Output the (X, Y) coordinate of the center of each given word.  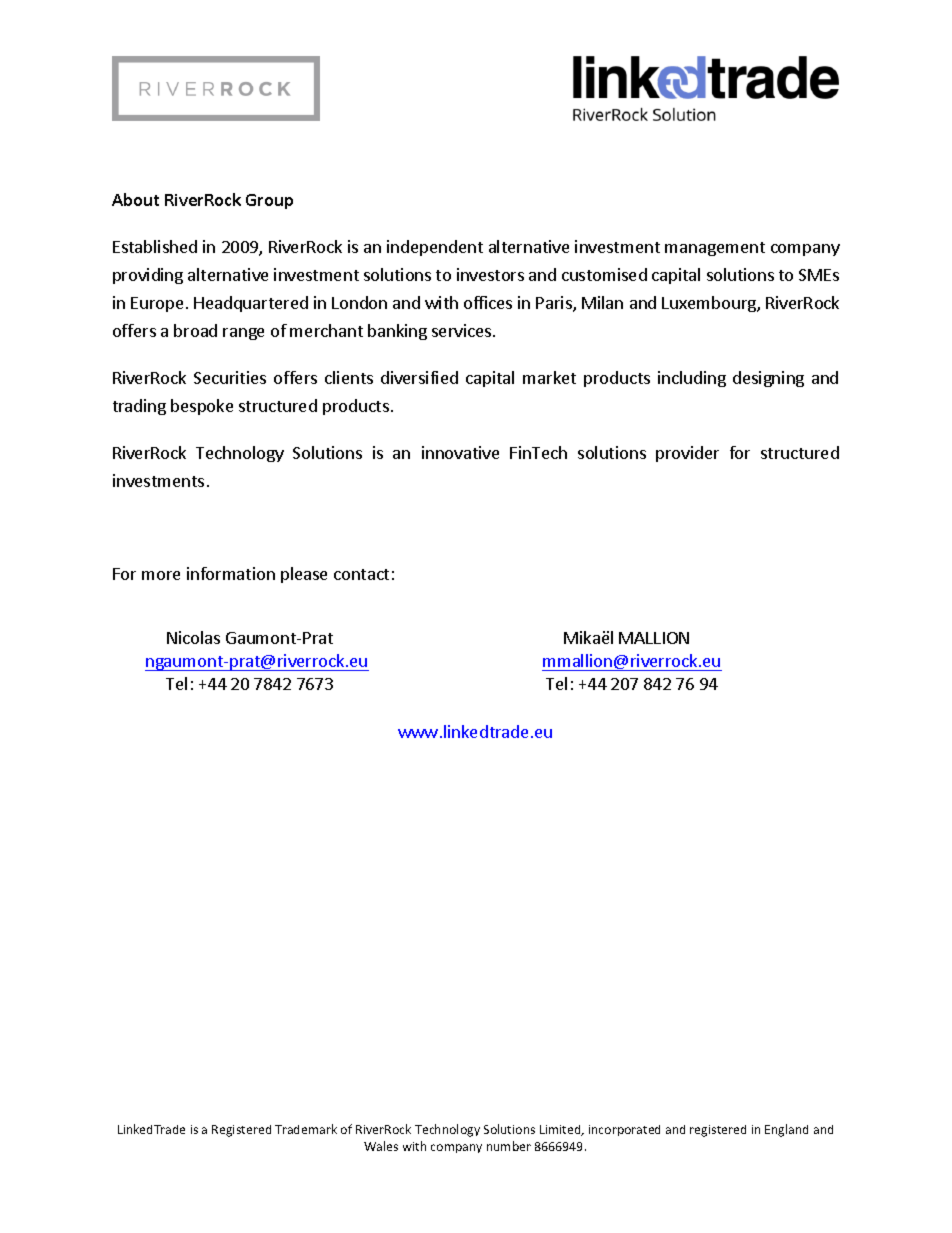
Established (155, 246)
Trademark (306, 1129)
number (509, 1146)
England (786, 1130)
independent (435, 248)
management (715, 249)
